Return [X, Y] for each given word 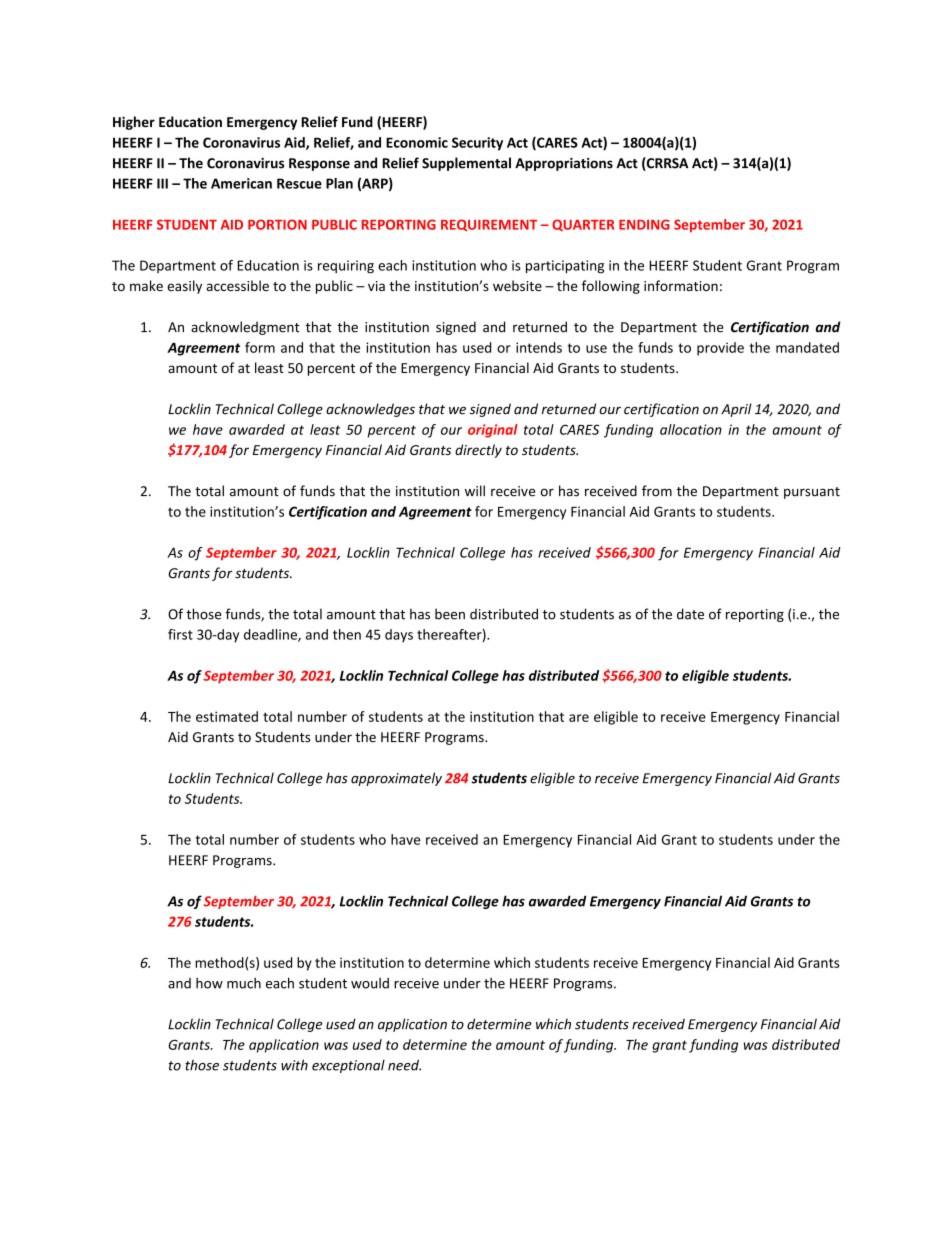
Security [477, 144]
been [450, 614]
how [209, 983]
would [370, 983]
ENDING [644, 224]
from [657, 491]
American [241, 183]
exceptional [348, 1066]
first [180, 634]
